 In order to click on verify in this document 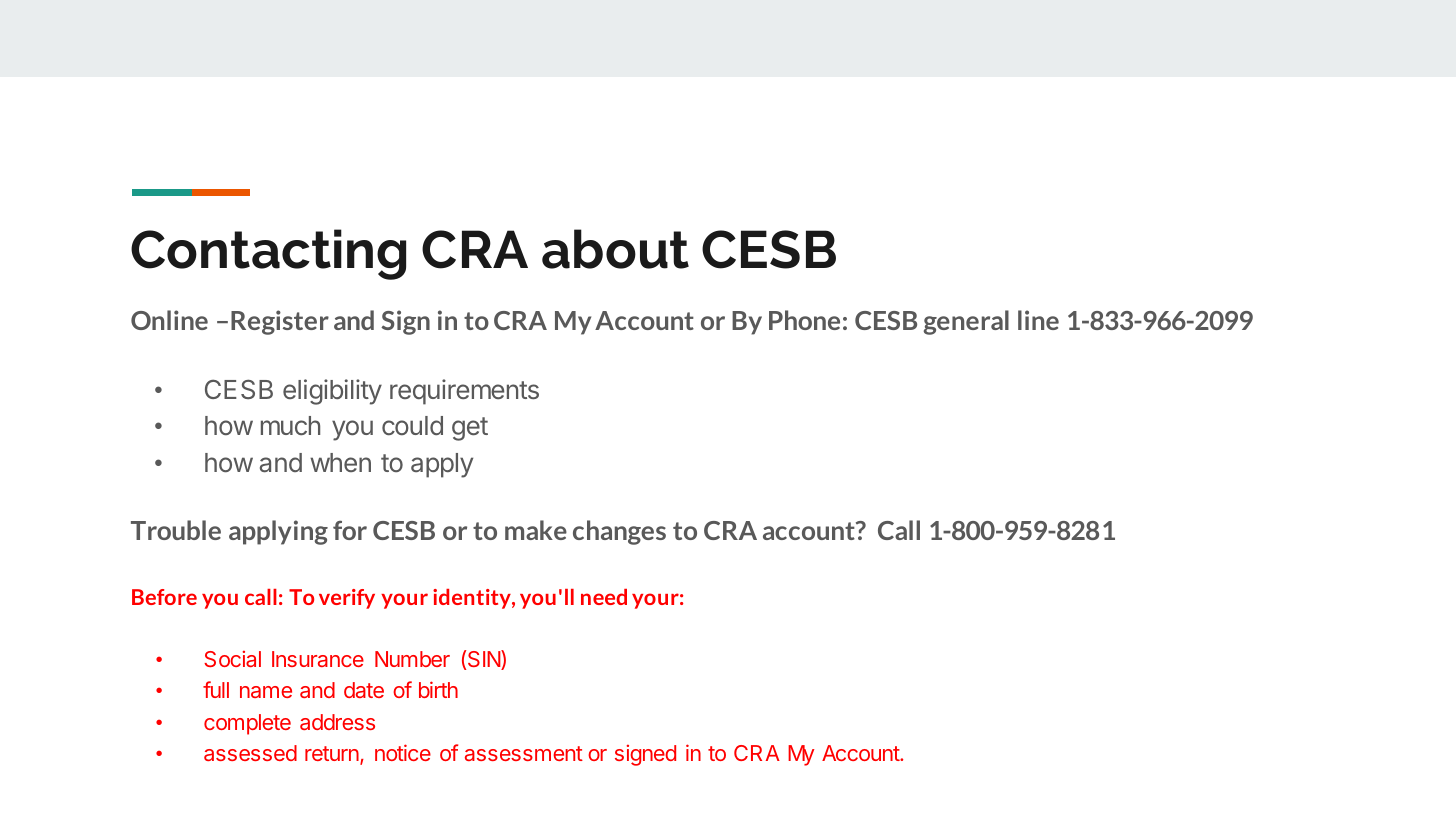, I will do `click(347, 599)`.
